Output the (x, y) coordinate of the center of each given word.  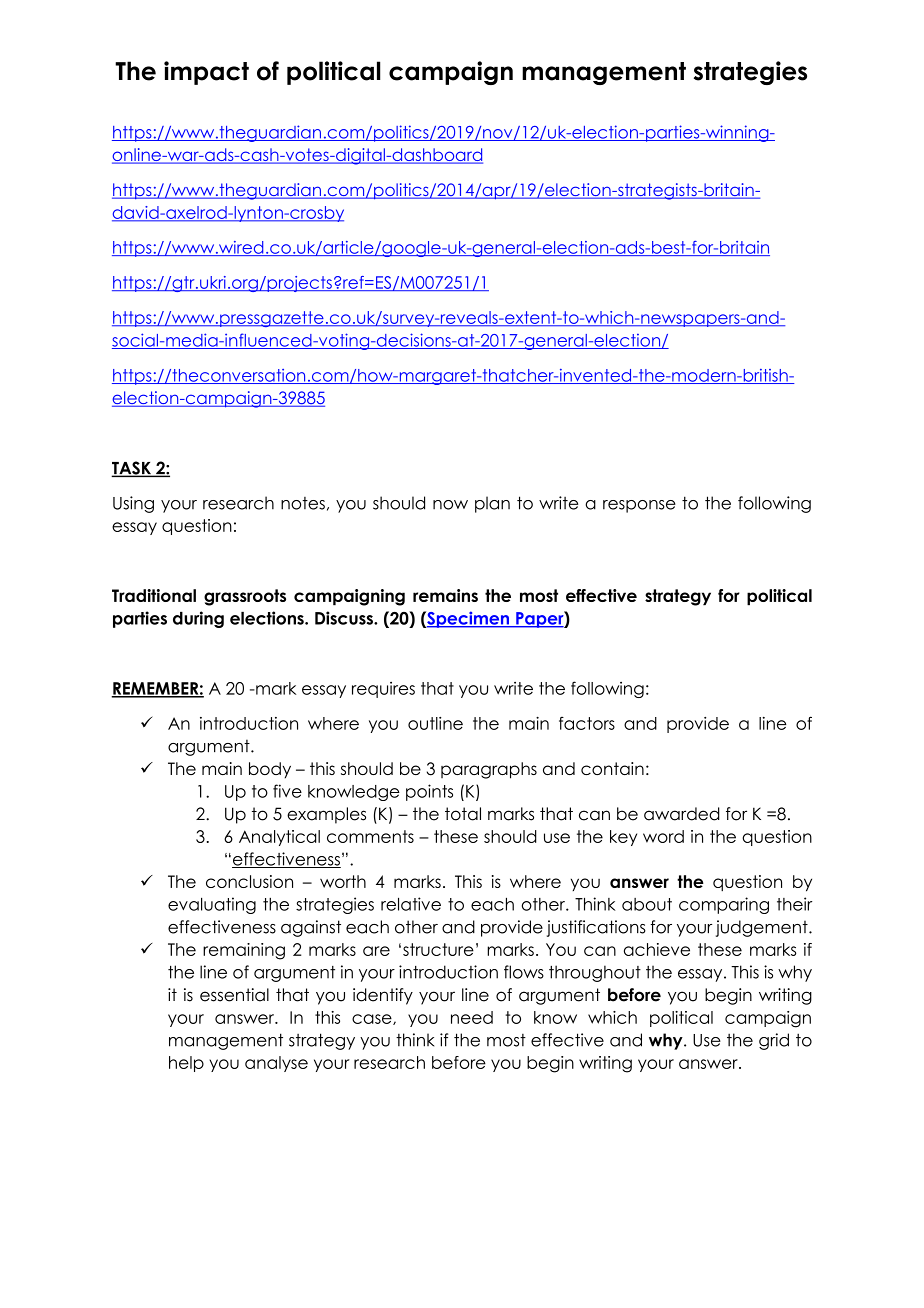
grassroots (245, 597)
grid (774, 1041)
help (186, 1064)
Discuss (345, 618)
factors (587, 723)
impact (206, 73)
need (472, 1017)
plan (492, 504)
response (639, 506)
